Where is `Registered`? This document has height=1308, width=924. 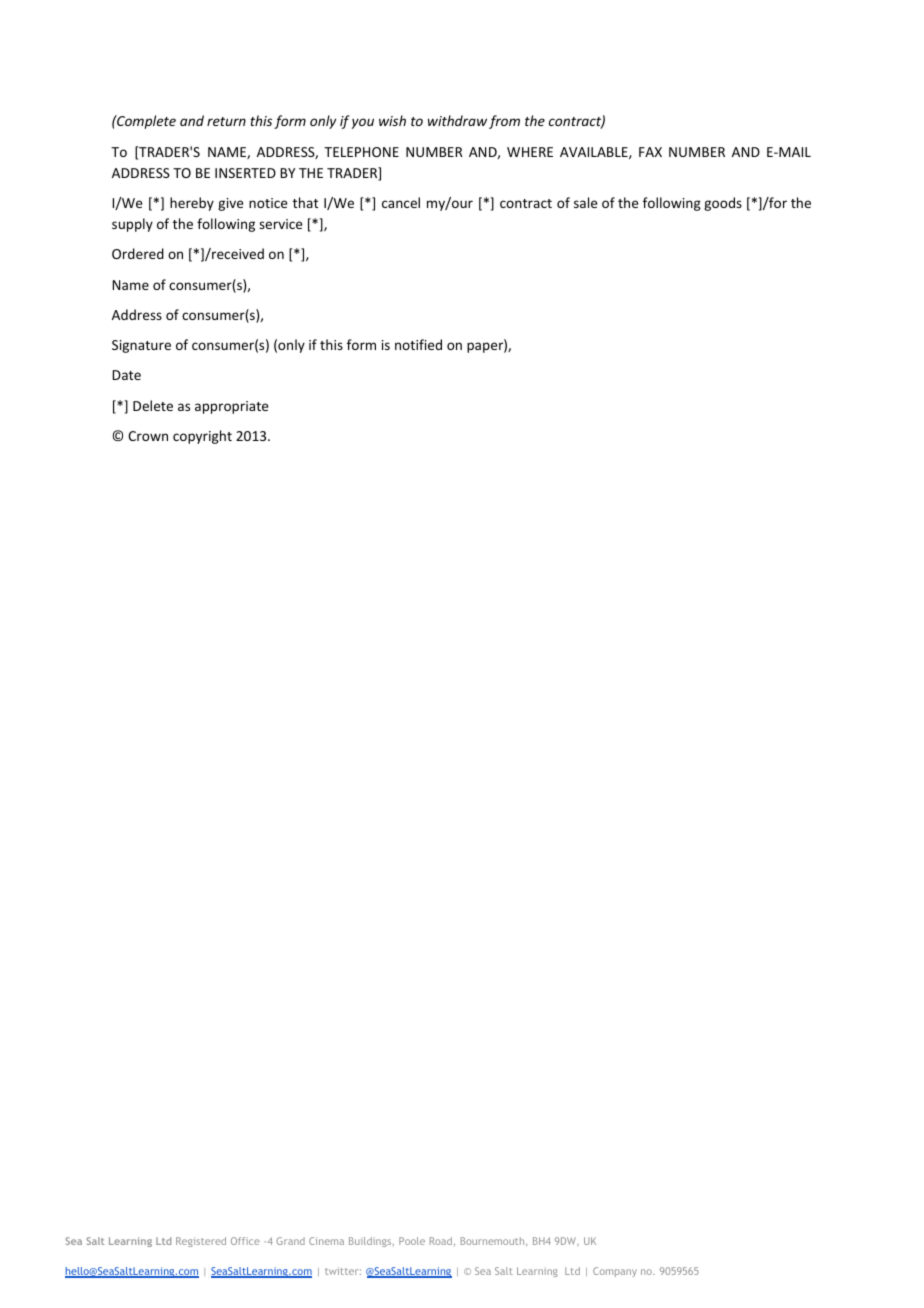 Registered is located at coordinates (201, 1242).
